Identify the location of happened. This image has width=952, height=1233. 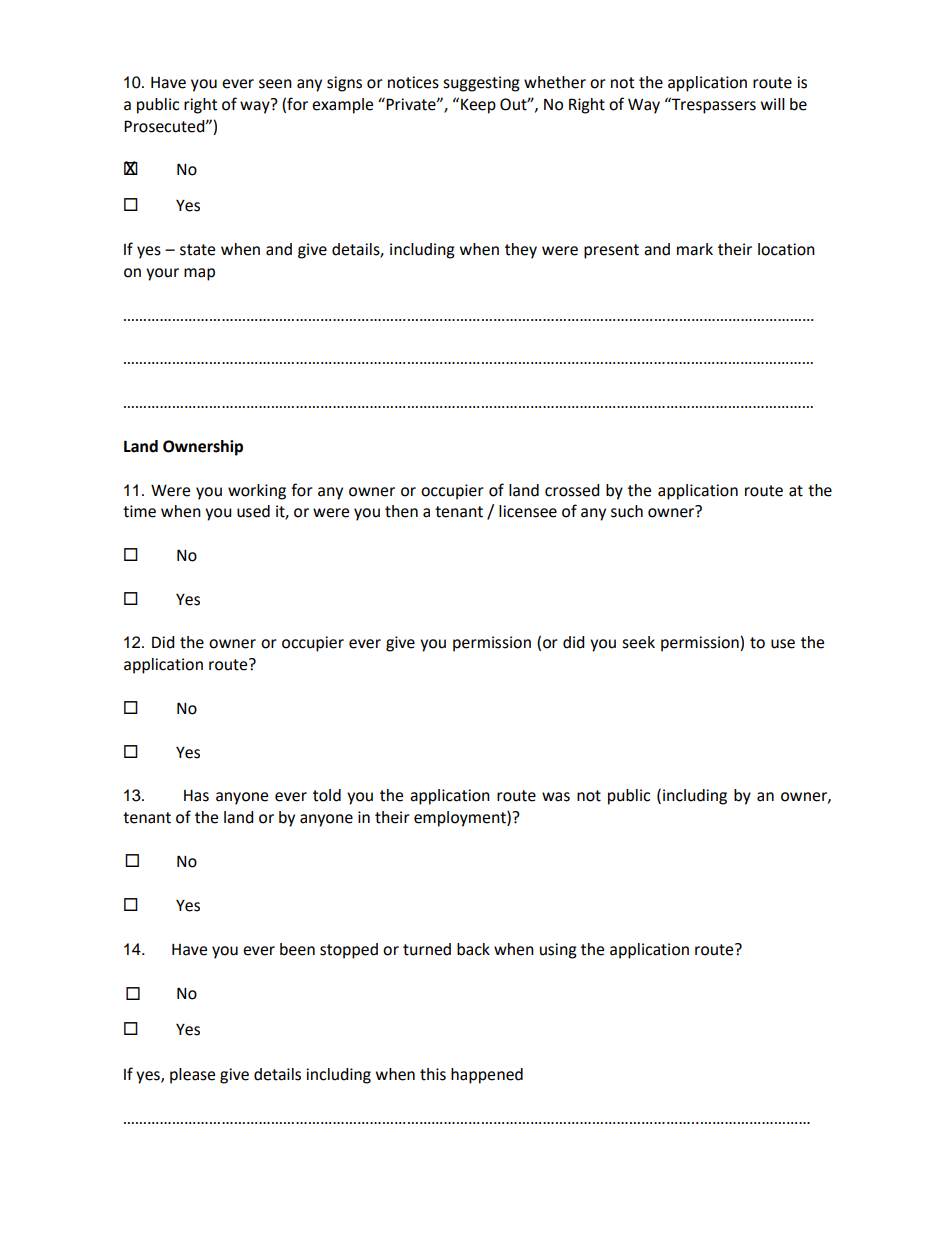
(487, 1076).
